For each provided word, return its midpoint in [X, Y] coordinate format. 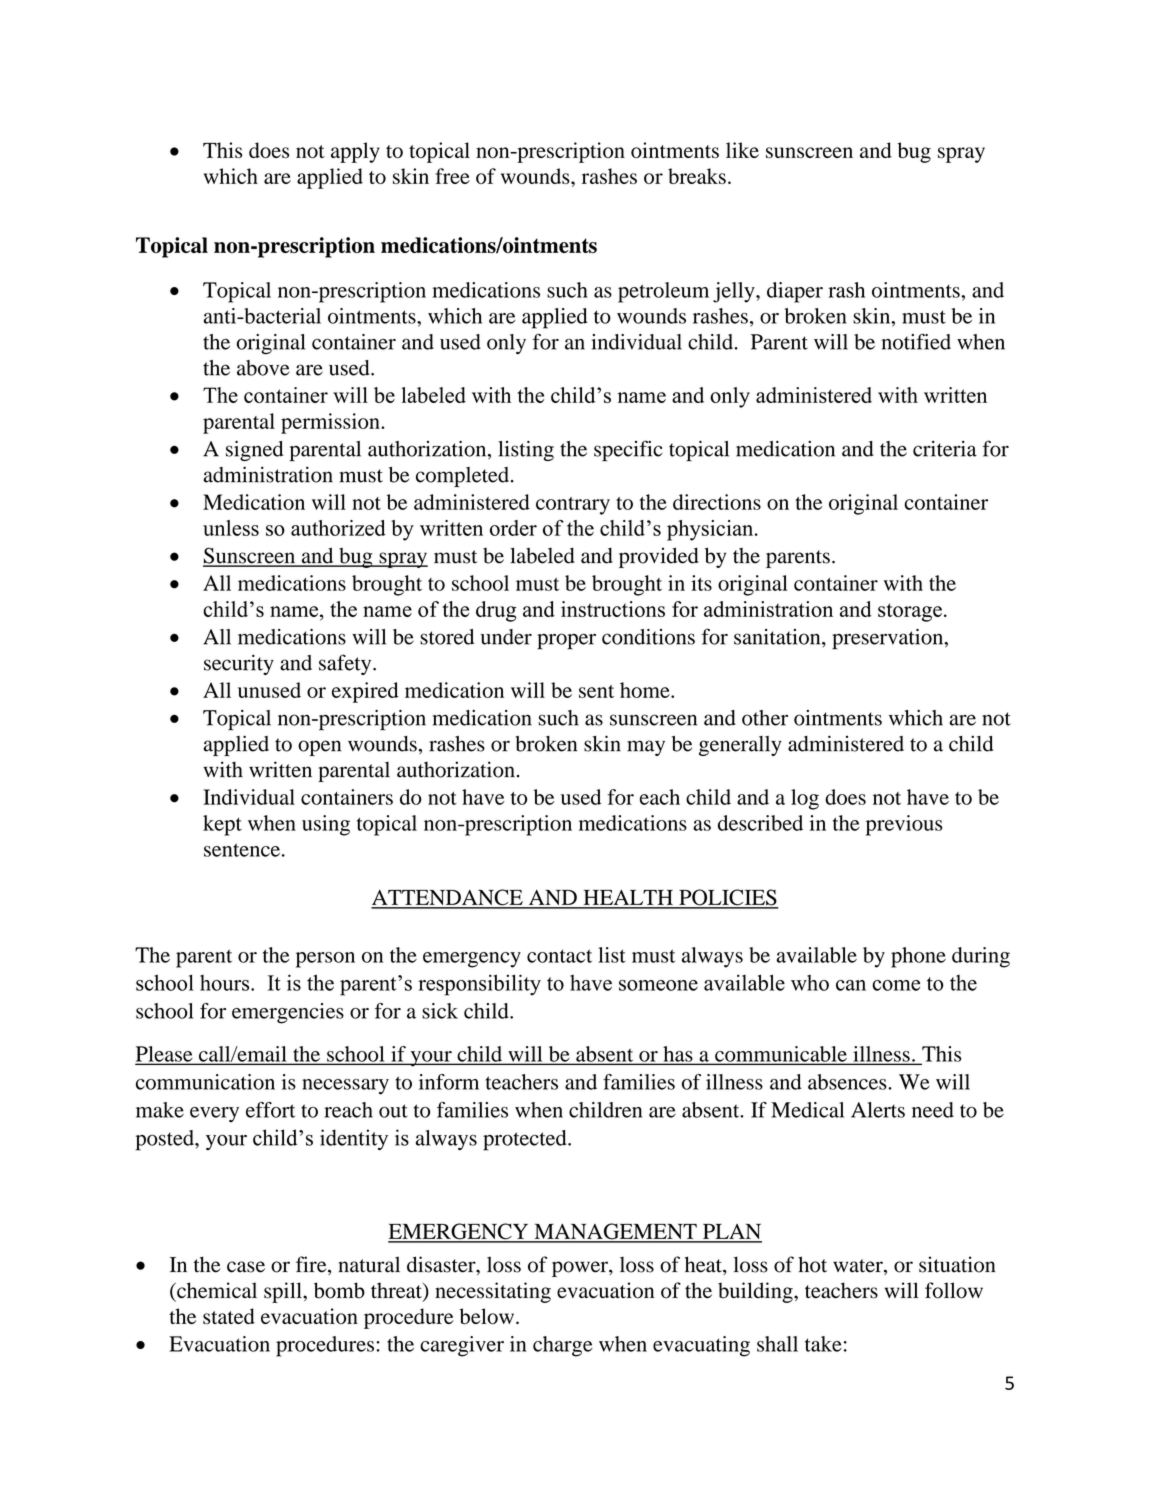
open [319, 748]
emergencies [288, 1013]
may [646, 748]
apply [355, 152]
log [805, 799]
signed [254, 451]
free [452, 176]
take [823, 1344]
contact [559, 956]
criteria [945, 449]
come [896, 985]
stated [229, 1316]
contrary [573, 506]
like [742, 150]
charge [563, 1346]
